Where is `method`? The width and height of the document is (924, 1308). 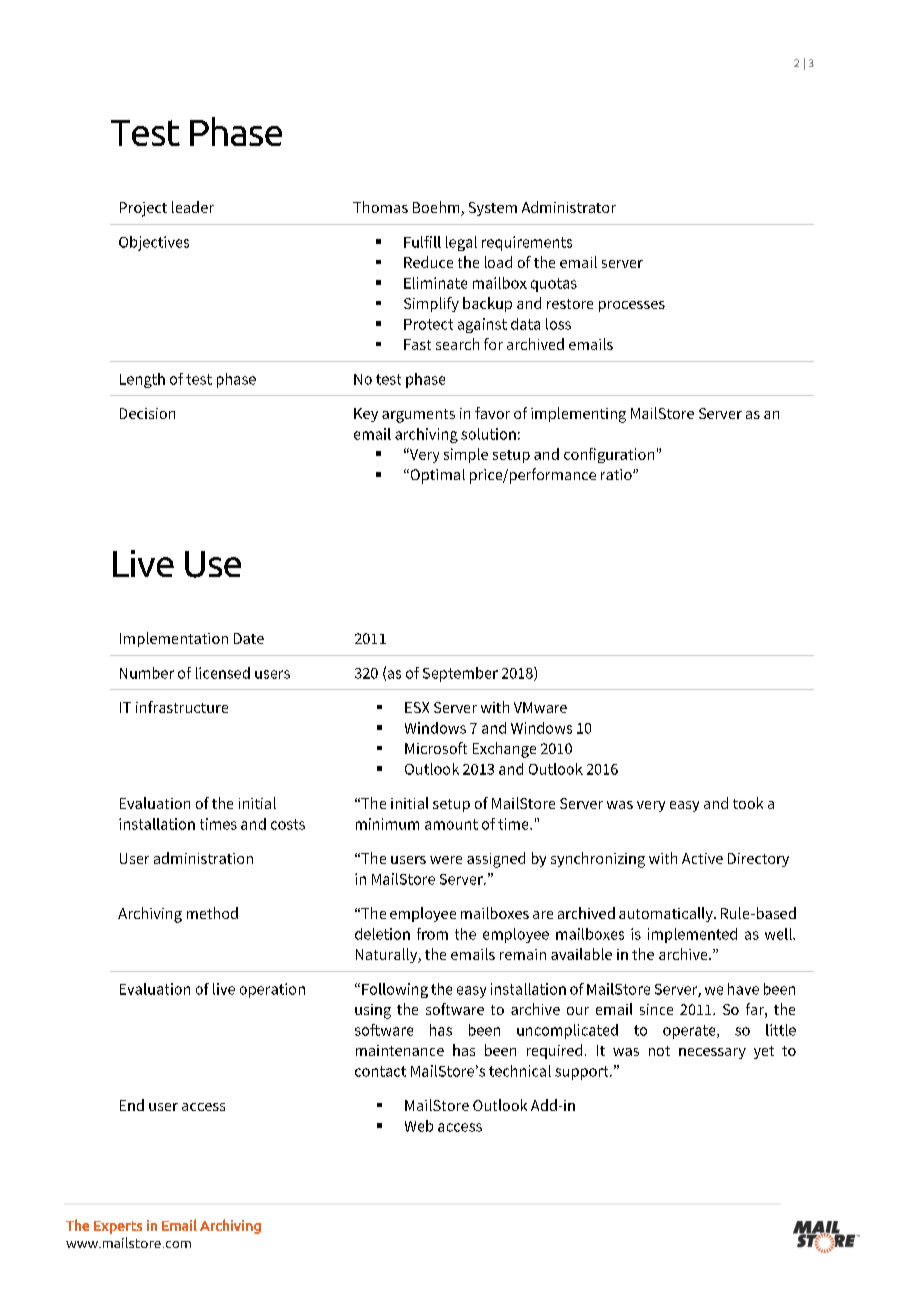
method is located at coordinates (212, 913).
